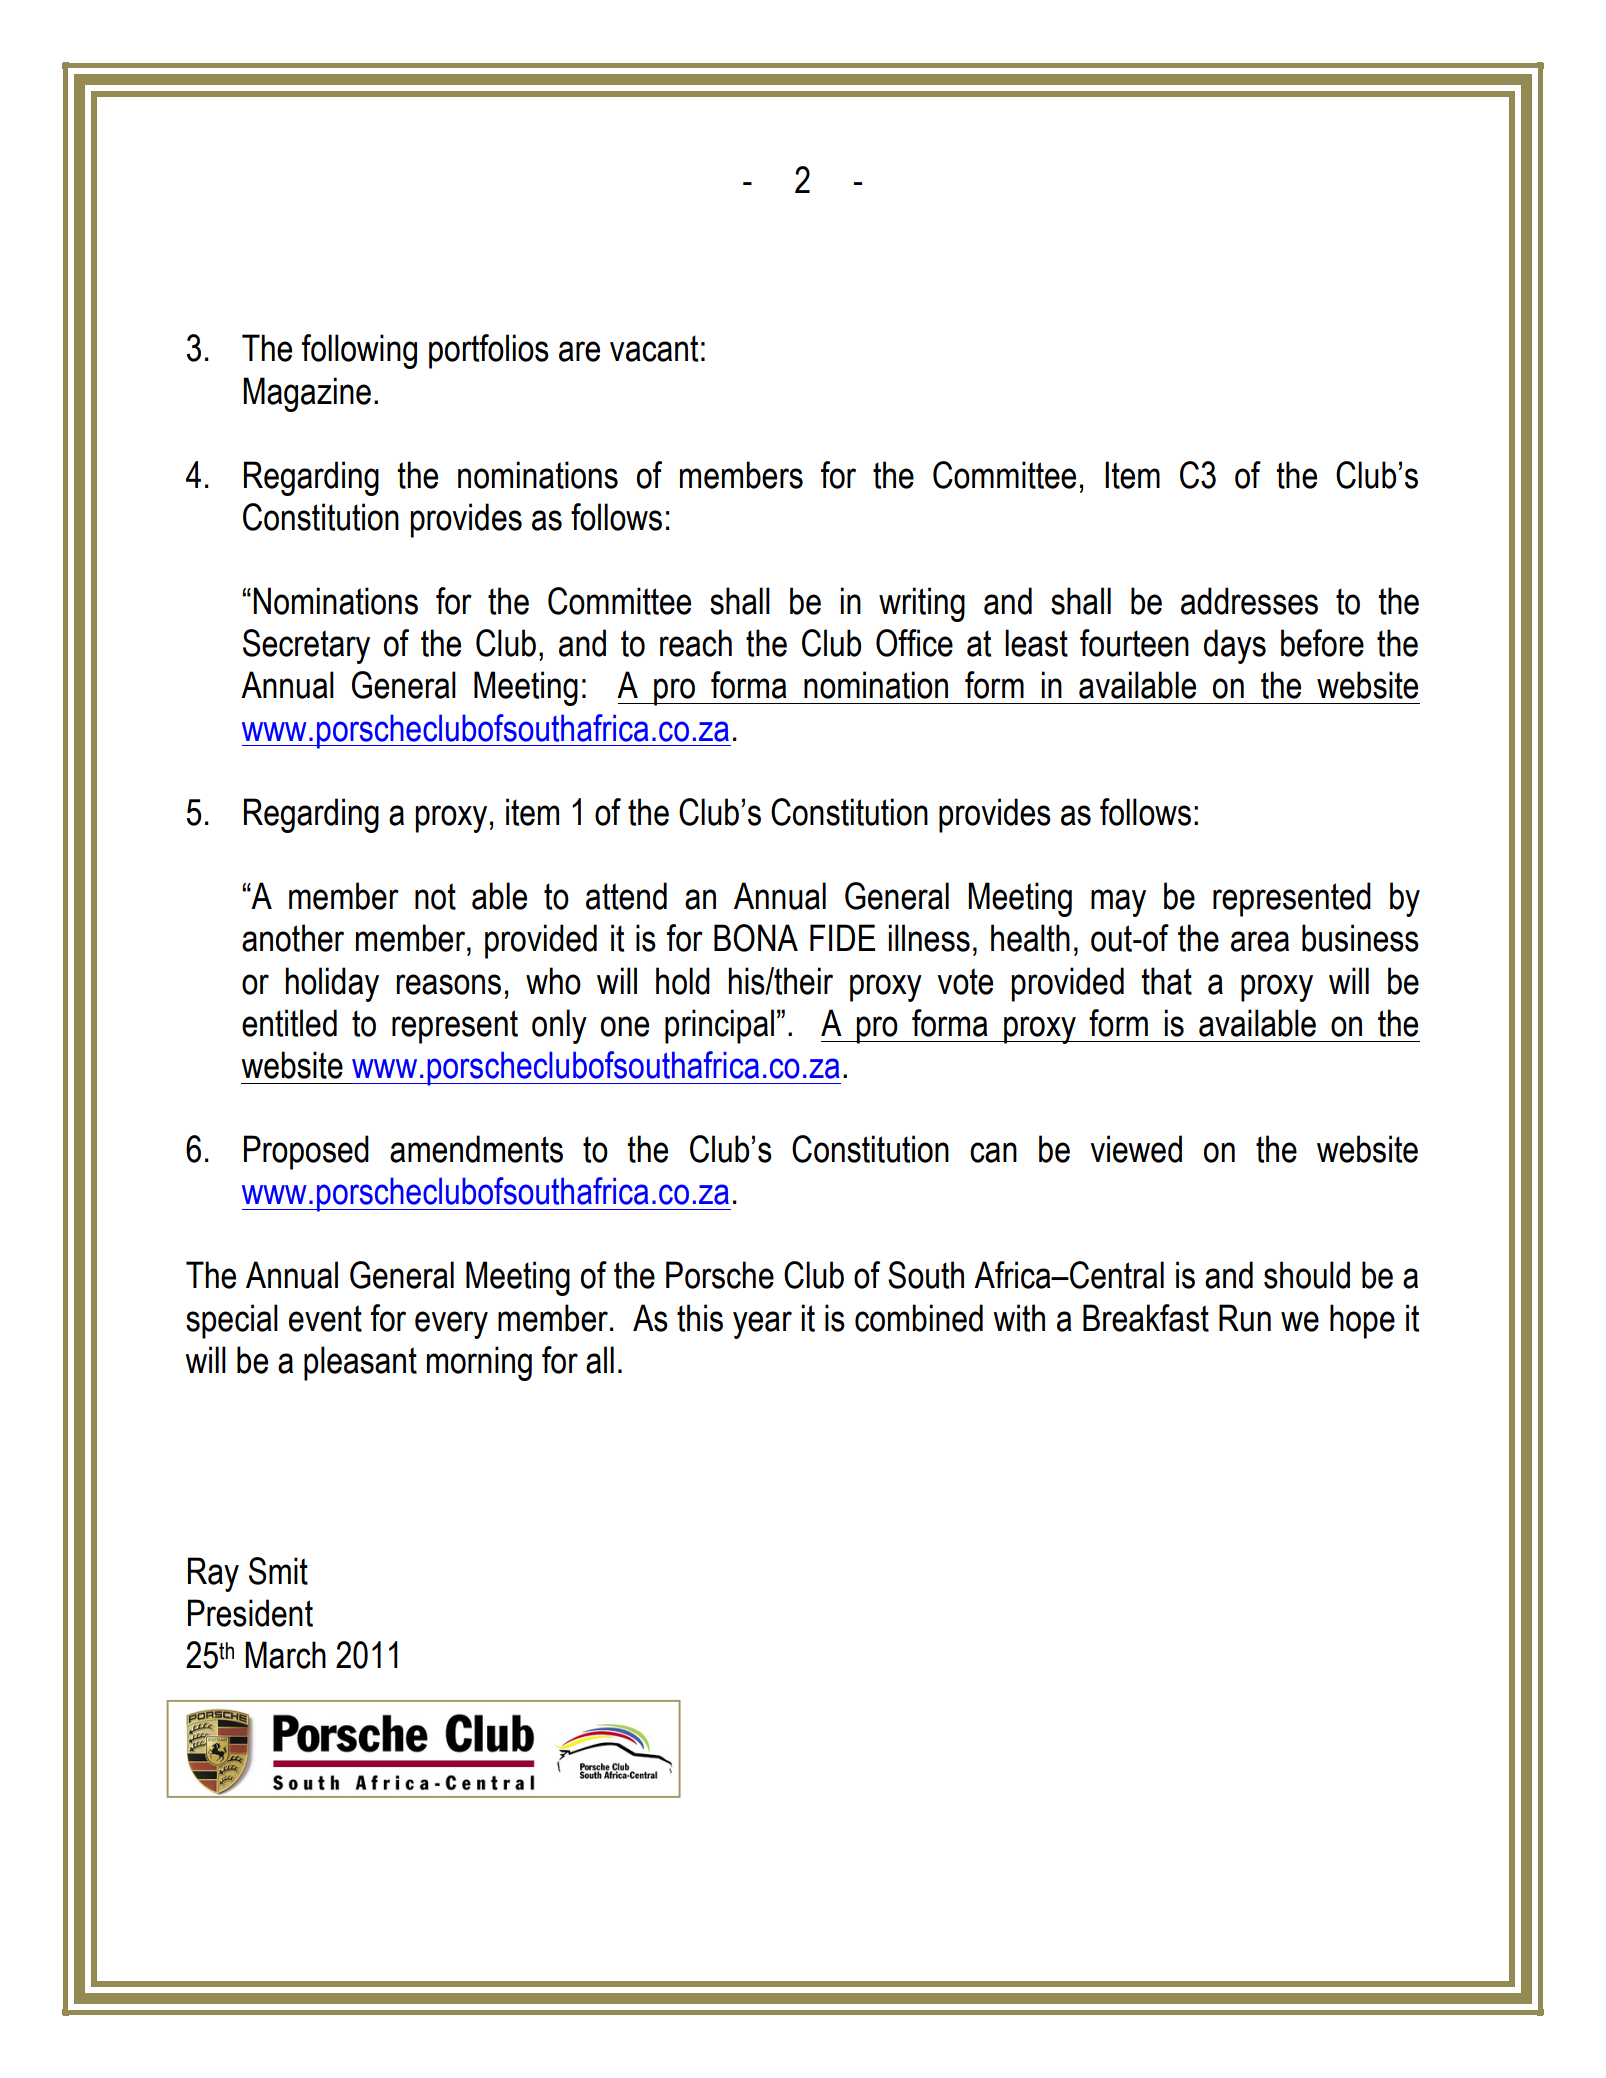  I want to click on event, so click(325, 1318).
